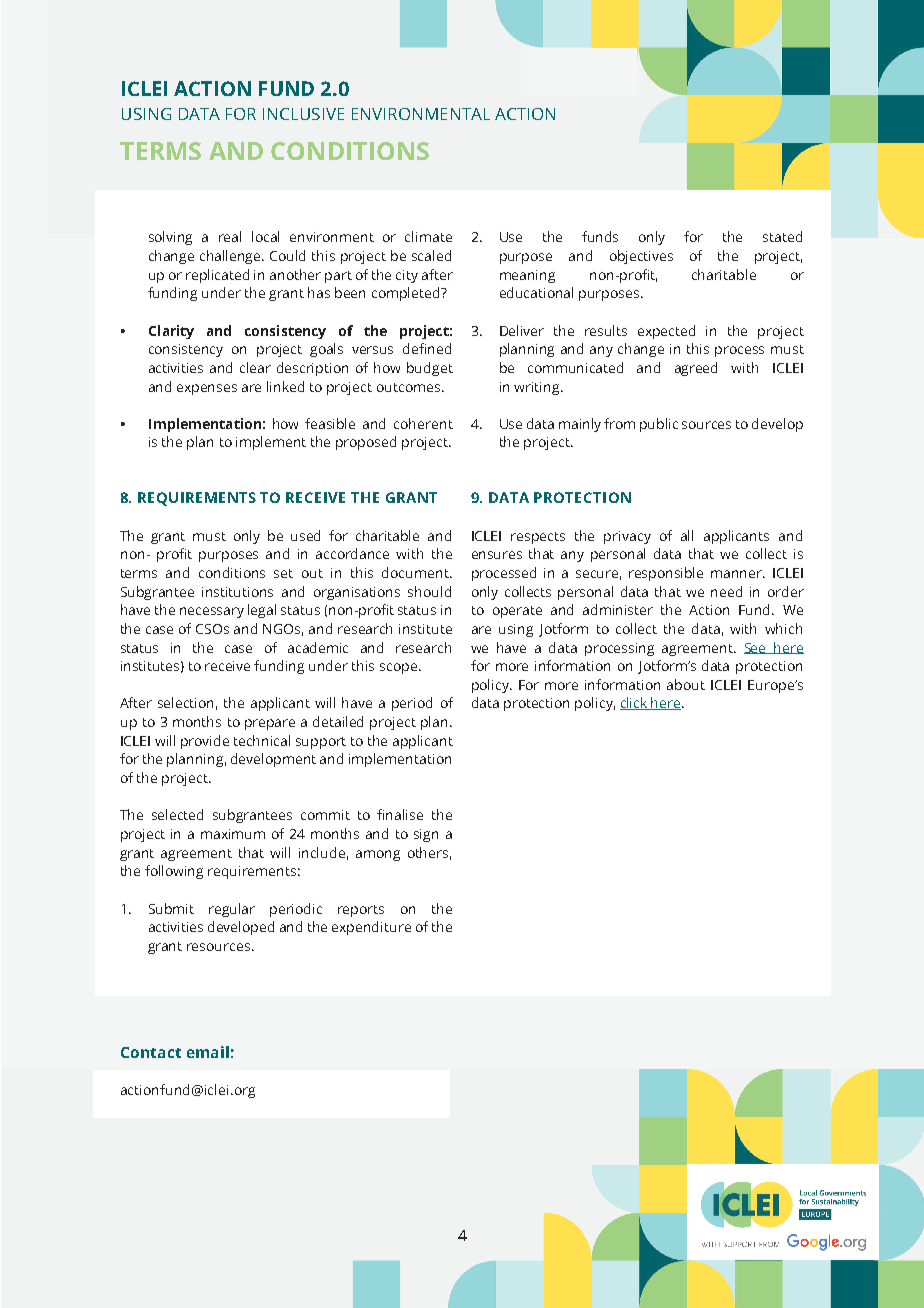 This page has width=924, height=1308. Describe the element at coordinates (408, 387) in the page. I see `outcomes` at that location.
